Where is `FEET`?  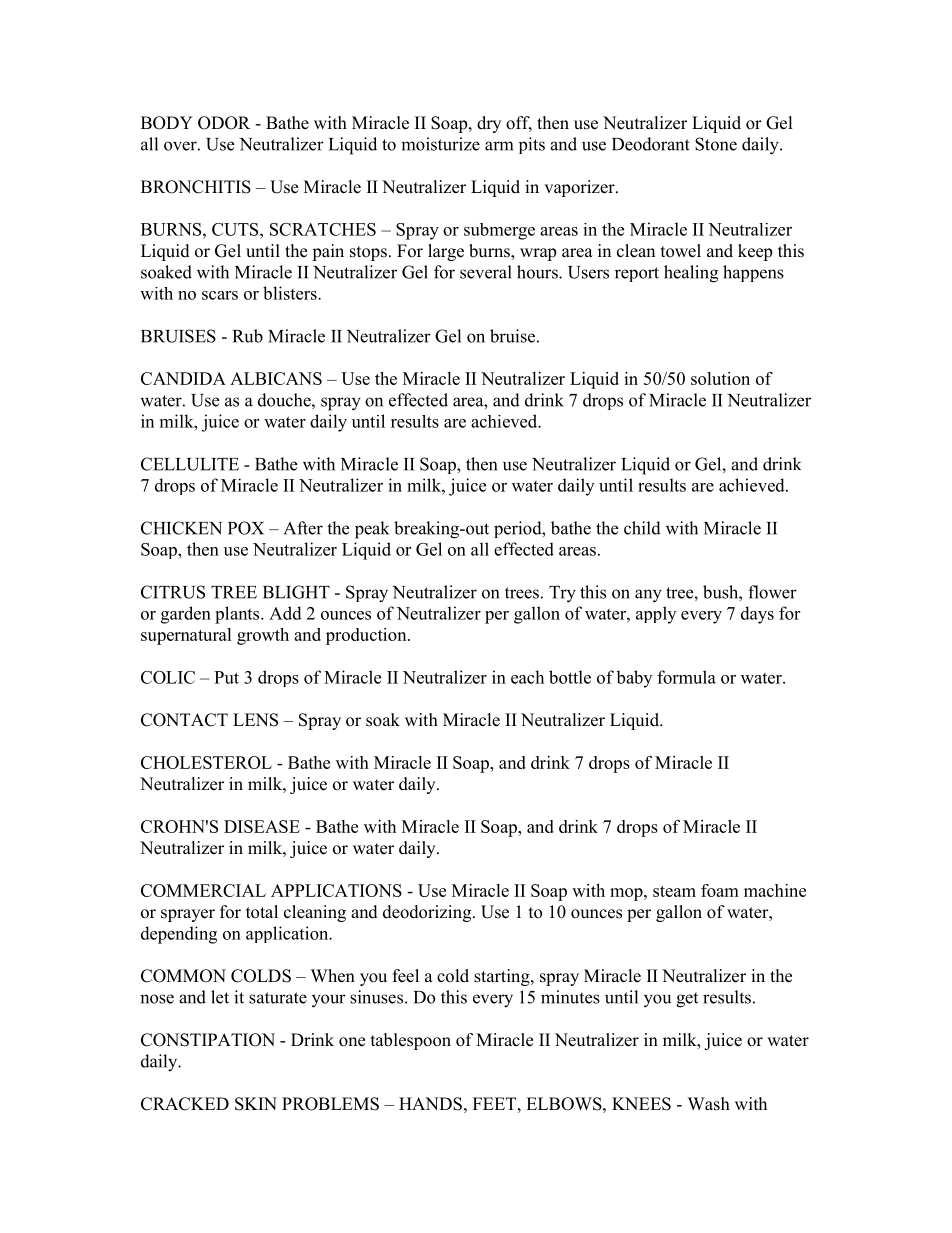 FEET is located at coordinates (496, 1103).
